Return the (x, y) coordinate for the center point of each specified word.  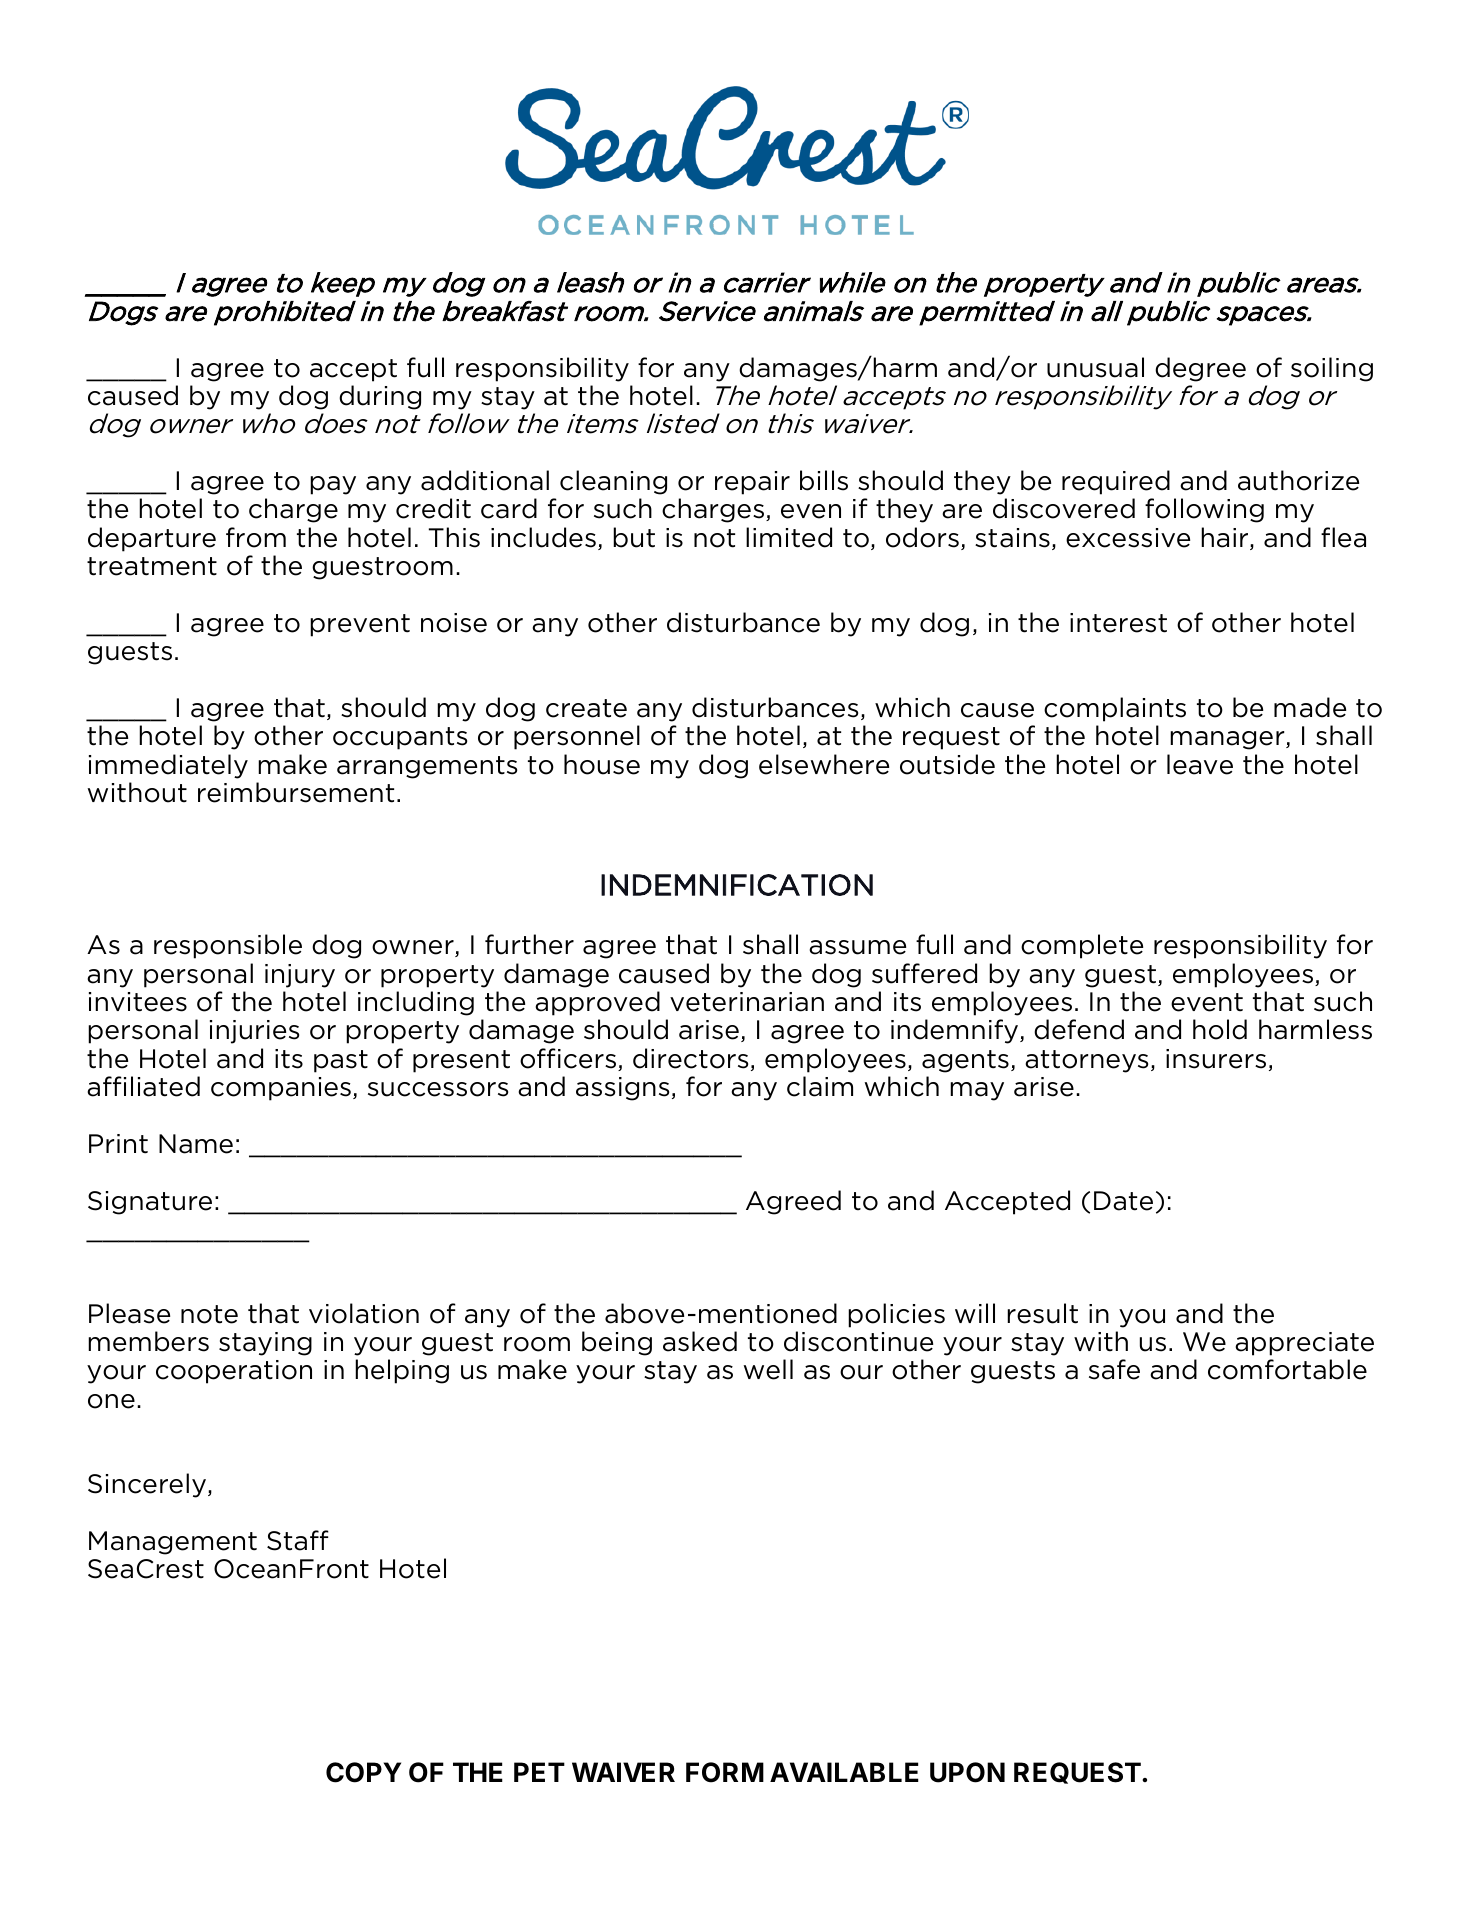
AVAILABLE (844, 1772)
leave (1200, 764)
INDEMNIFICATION (737, 885)
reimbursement (296, 792)
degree (1200, 369)
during (380, 397)
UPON (967, 1772)
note (209, 1314)
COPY (363, 1772)
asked (700, 1341)
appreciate (1304, 1344)
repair (752, 483)
